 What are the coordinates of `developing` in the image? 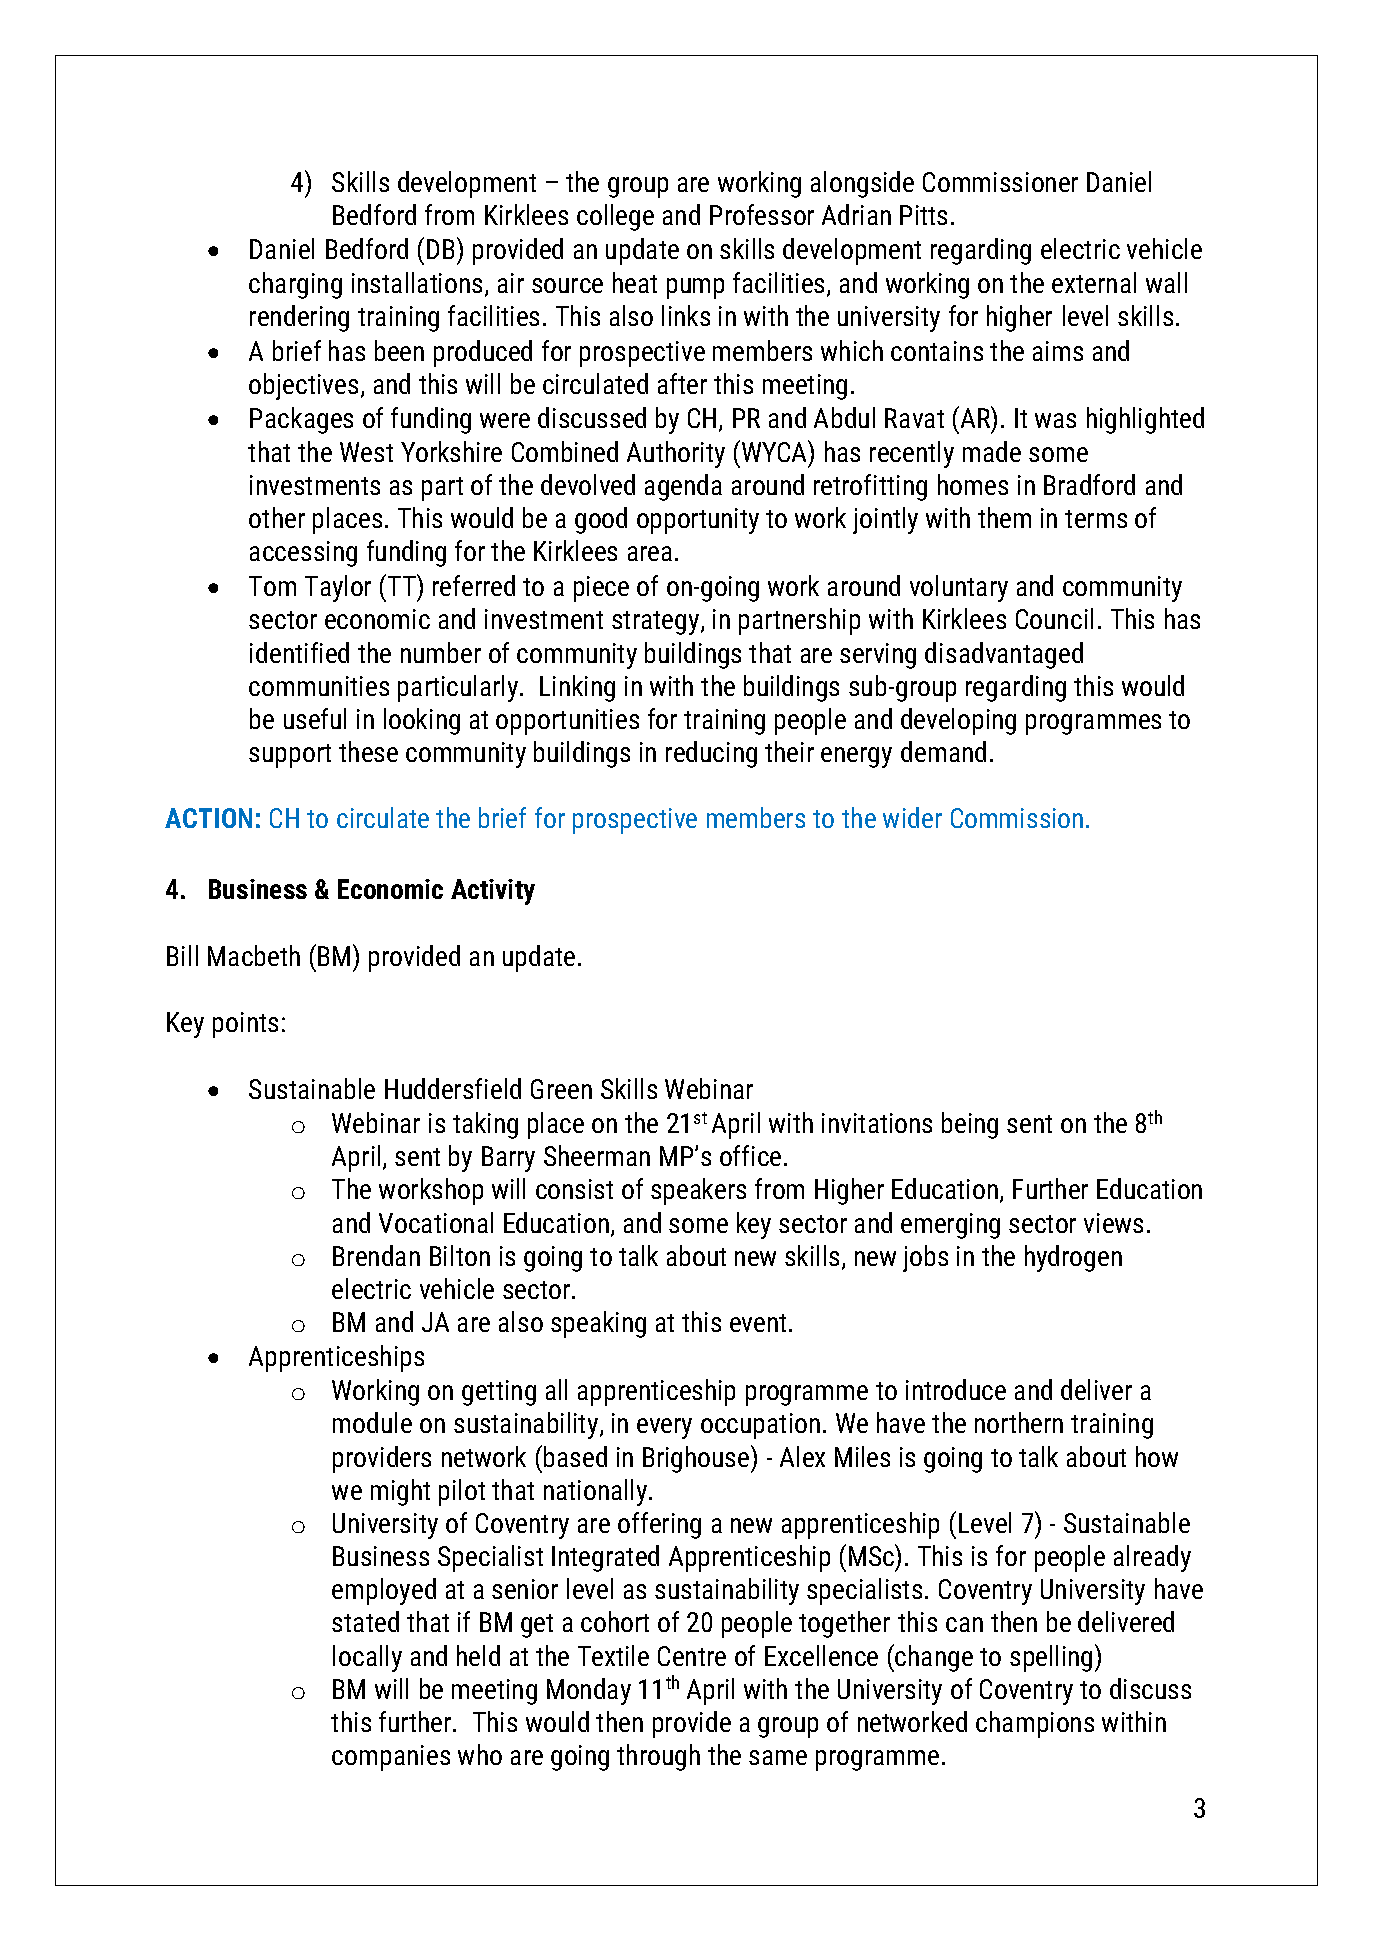 It's located at (958, 721).
